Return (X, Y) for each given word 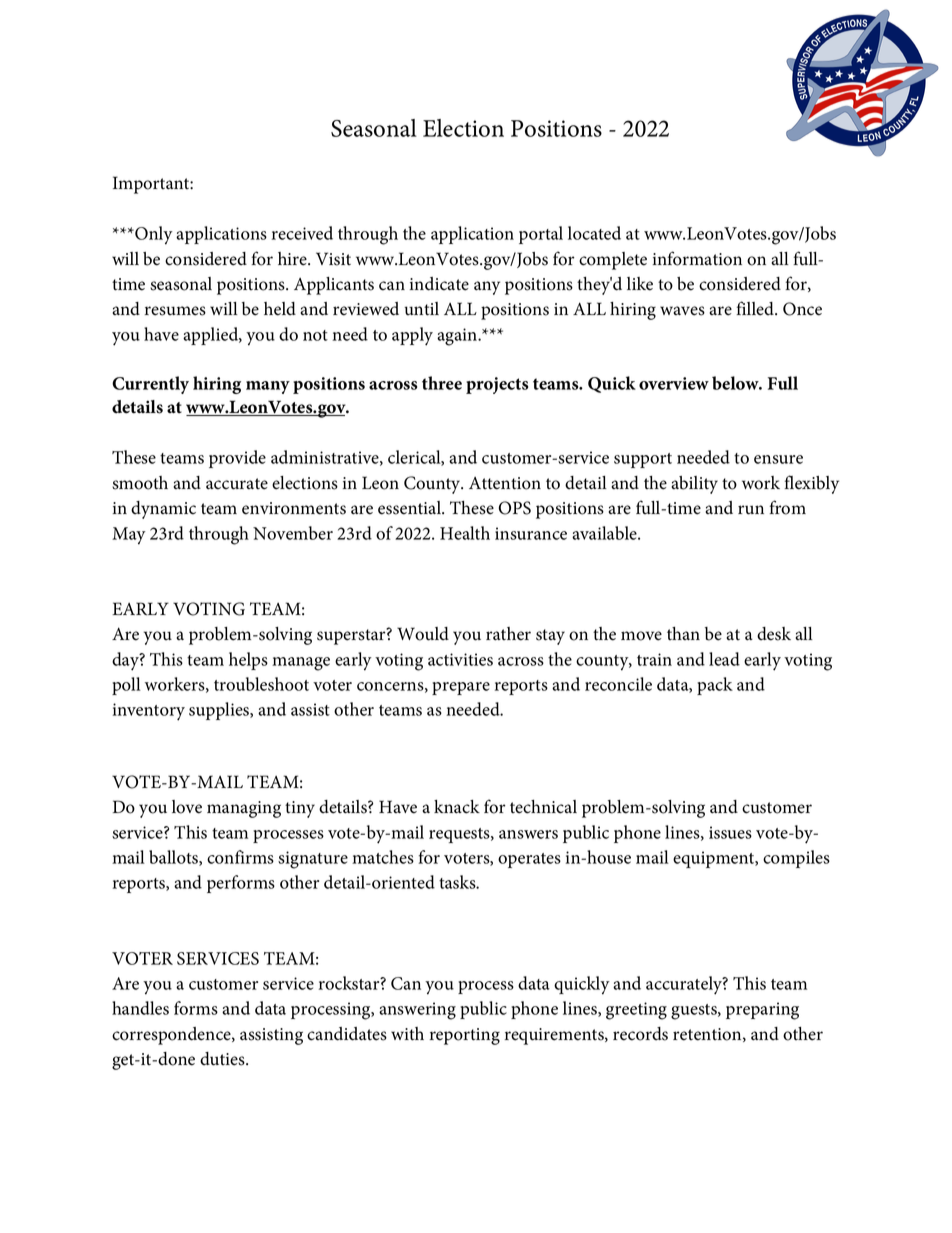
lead (724, 659)
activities (460, 659)
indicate (439, 284)
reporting (465, 1036)
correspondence (172, 1036)
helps (248, 661)
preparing (762, 1011)
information (697, 258)
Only (153, 235)
